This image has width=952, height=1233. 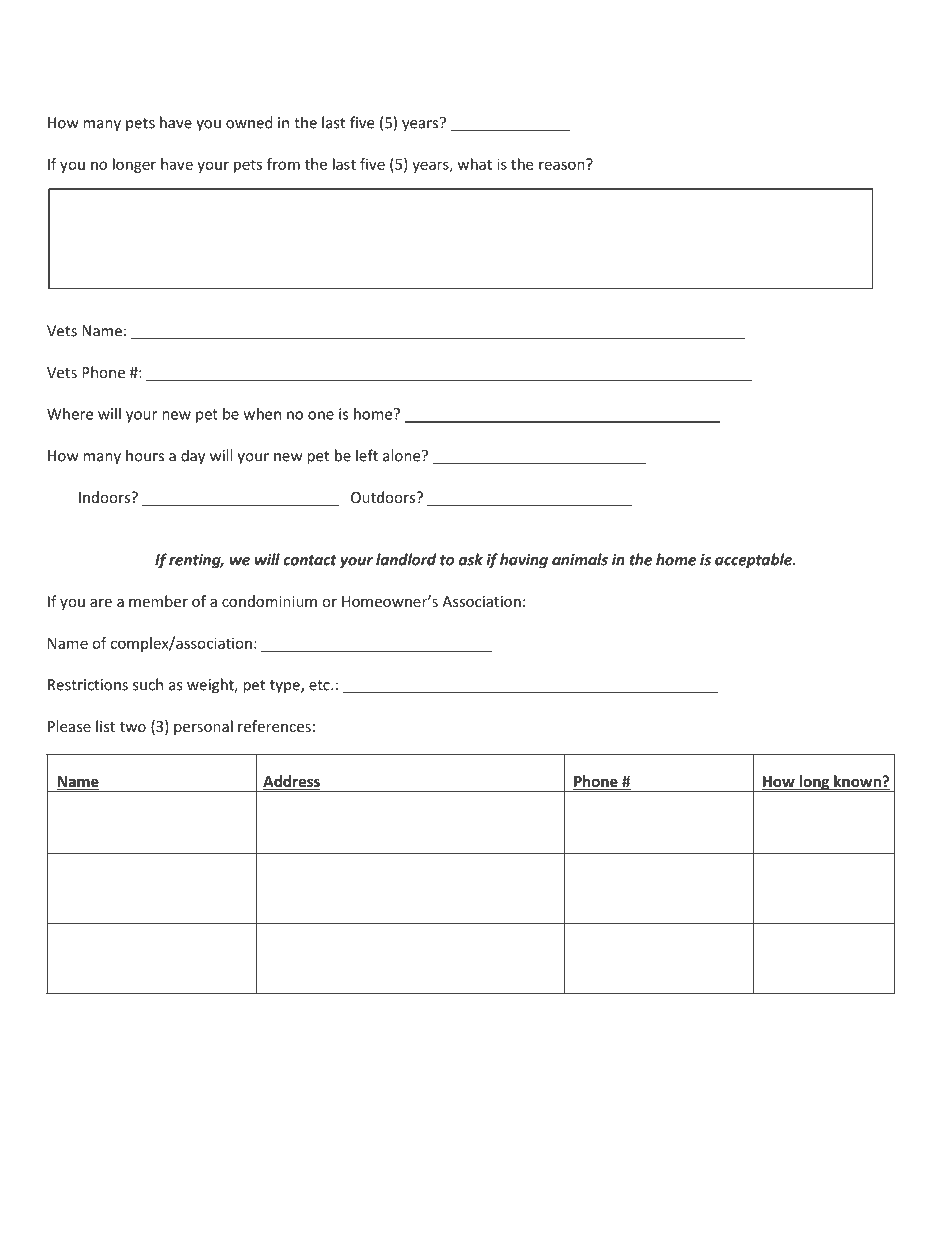 What do you see at coordinates (133, 727) in the image?
I see `two` at bounding box center [133, 727].
